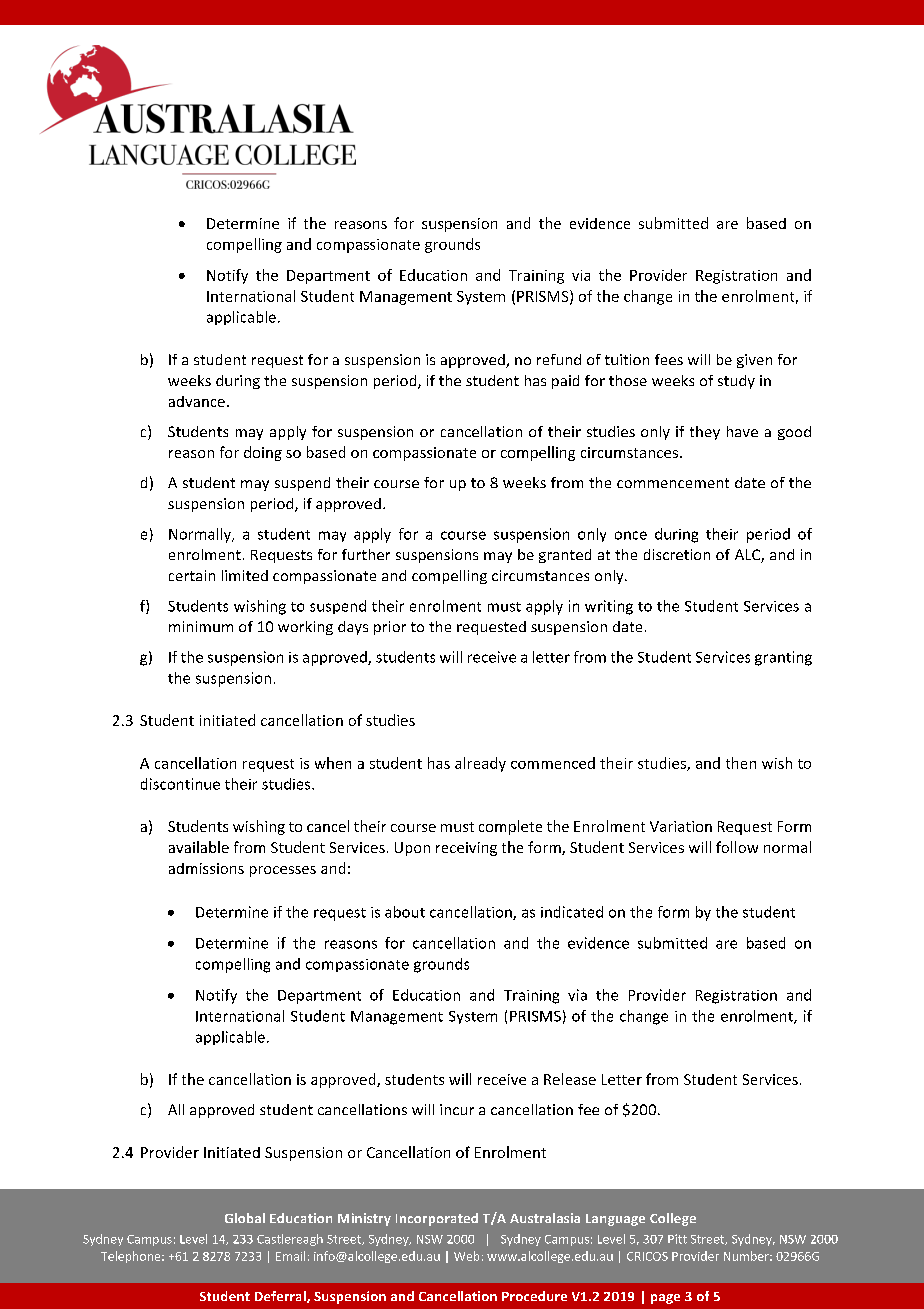 This screenshot has height=1309, width=924. What do you see at coordinates (290, 1256) in the screenshot?
I see `Email` at bounding box center [290, 1256].
